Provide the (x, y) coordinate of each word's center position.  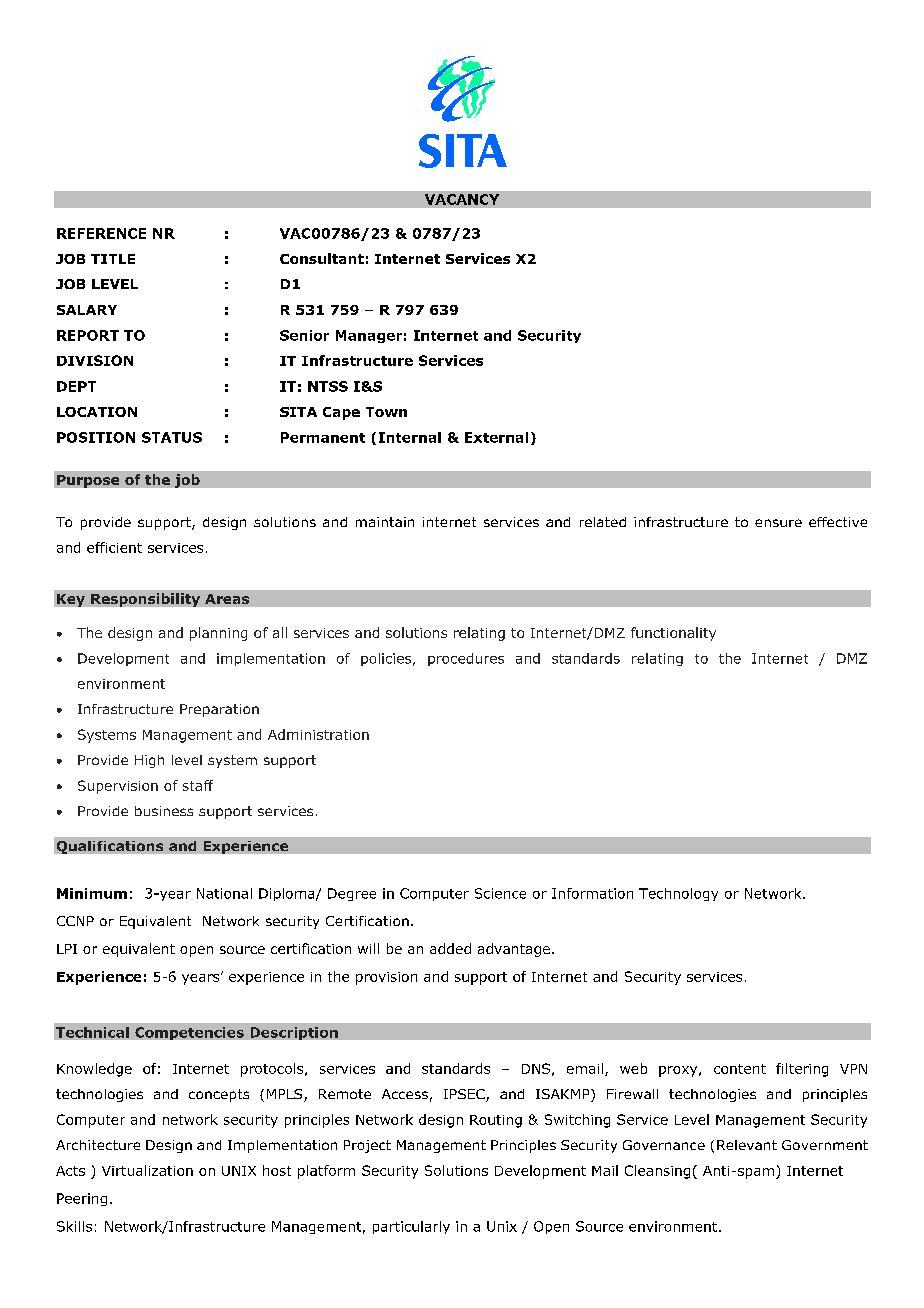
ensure (778, 523)
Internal (410, 437)
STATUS (172, 437)
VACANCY (462, 199)
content (740, 1069)
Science (500, 893)
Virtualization (147, 1170)
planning (218, 634)
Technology (678, 894)
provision (386, 978)
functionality (673, 634)
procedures (466, 659)
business (164, 811)
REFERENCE (101, 233)
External (496, 437)
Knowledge (94, 1070)
